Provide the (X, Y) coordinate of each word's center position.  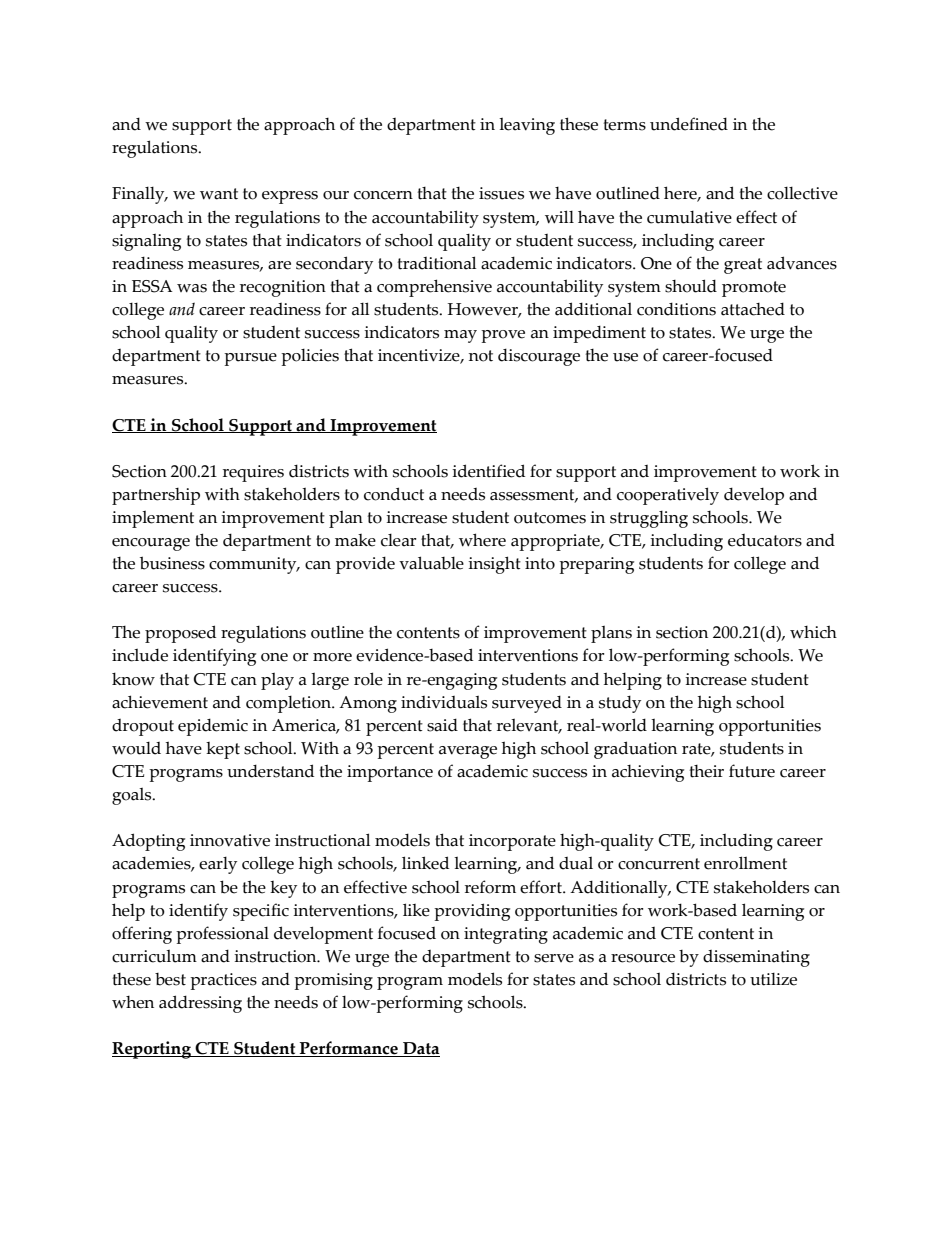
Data (420, 1049)
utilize (773, 979)
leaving (527, 126)
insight (494, 565)
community (254, 565)
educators (765, 540)
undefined (689, 124)
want (219, 194)
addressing (200, 1004)
